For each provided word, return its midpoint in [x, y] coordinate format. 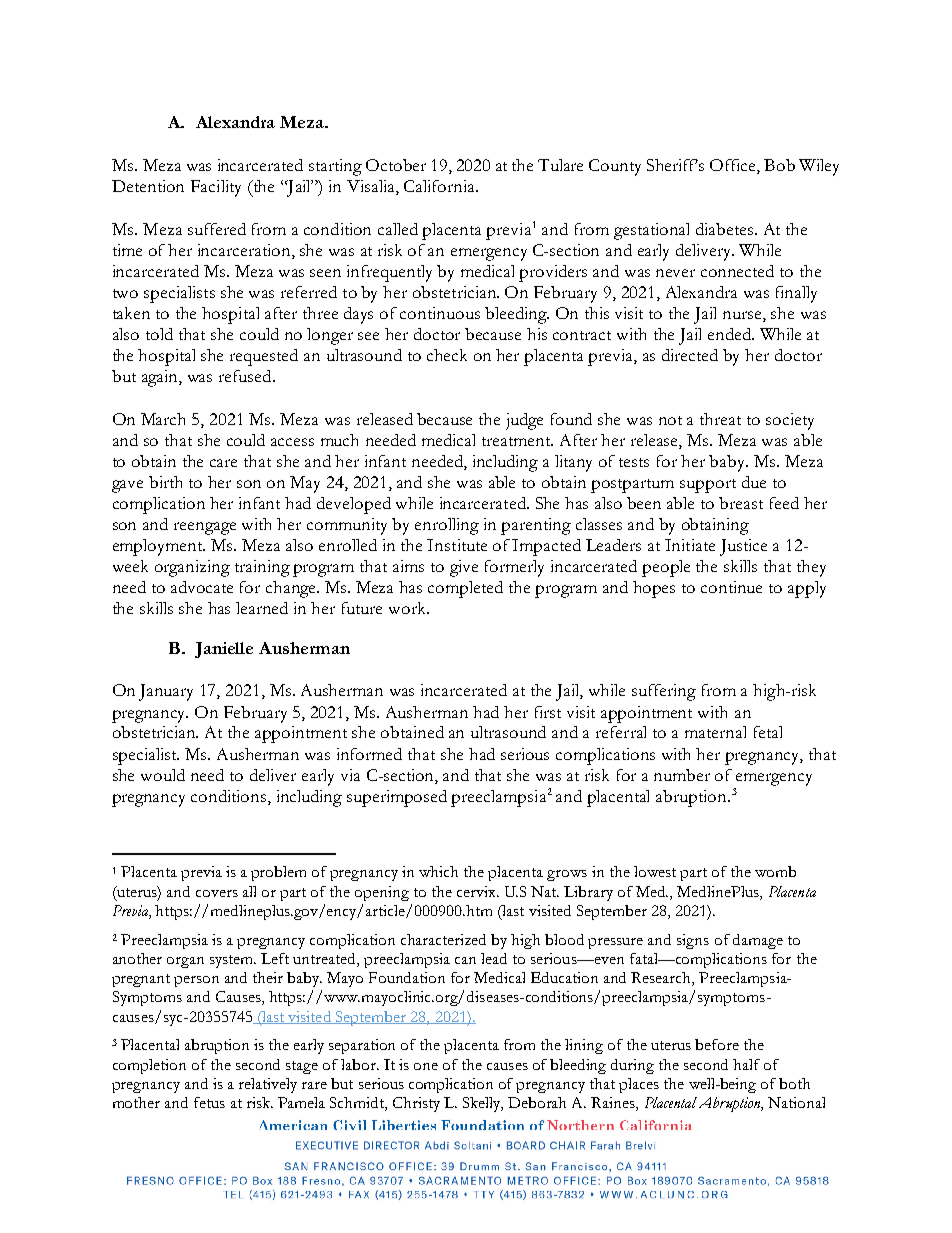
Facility [216, 188]
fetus [209, 1102]
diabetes [724, 229]
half [746, 1064]
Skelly [483, 1104]
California [440, 186]
